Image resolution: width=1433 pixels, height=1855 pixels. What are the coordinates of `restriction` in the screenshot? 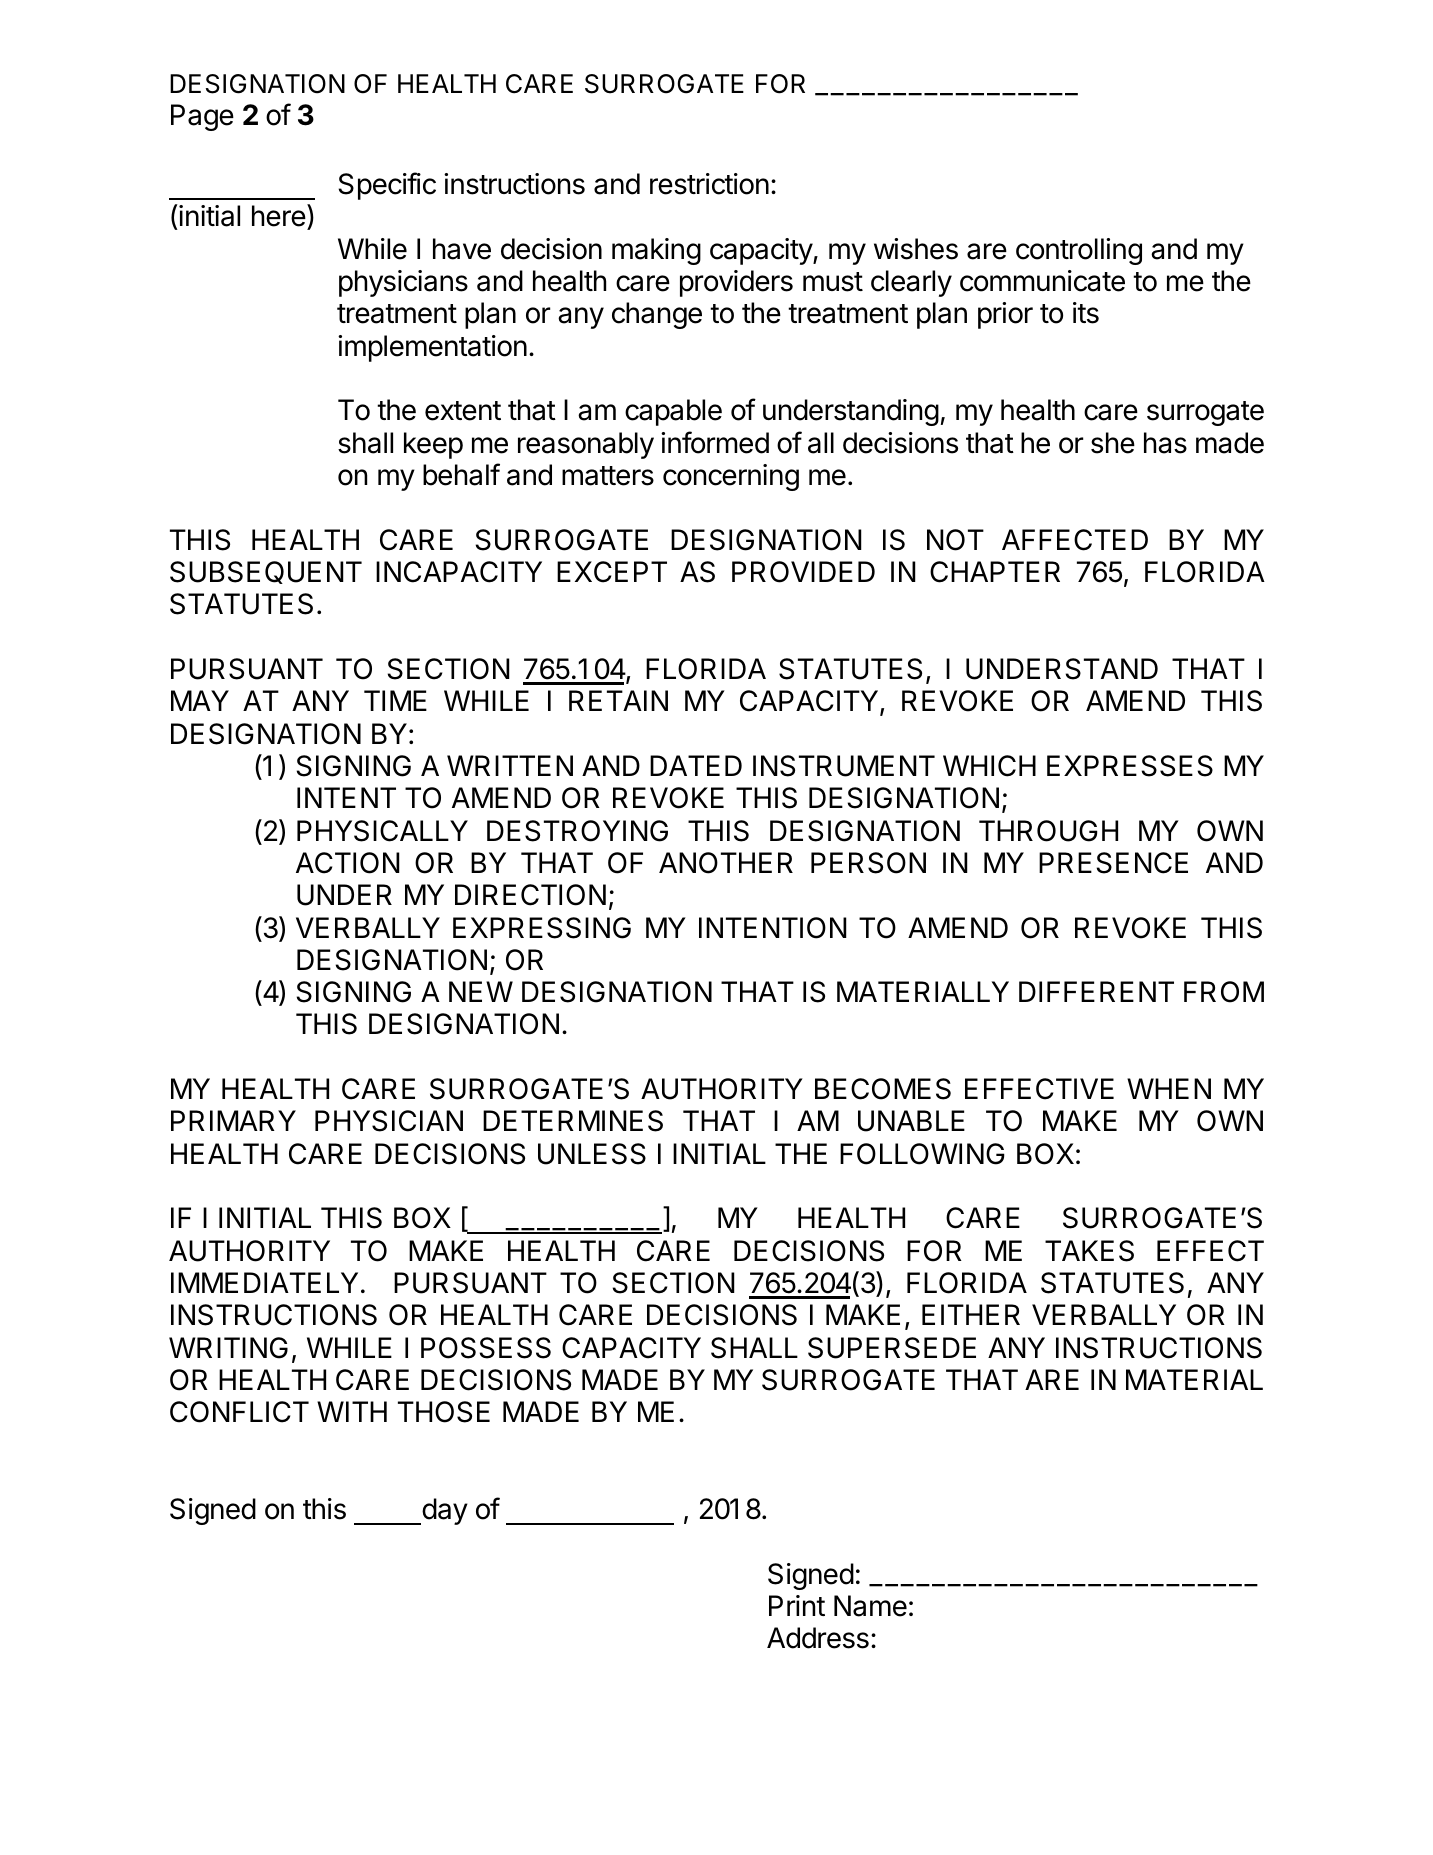 It's located at (709, 184).
